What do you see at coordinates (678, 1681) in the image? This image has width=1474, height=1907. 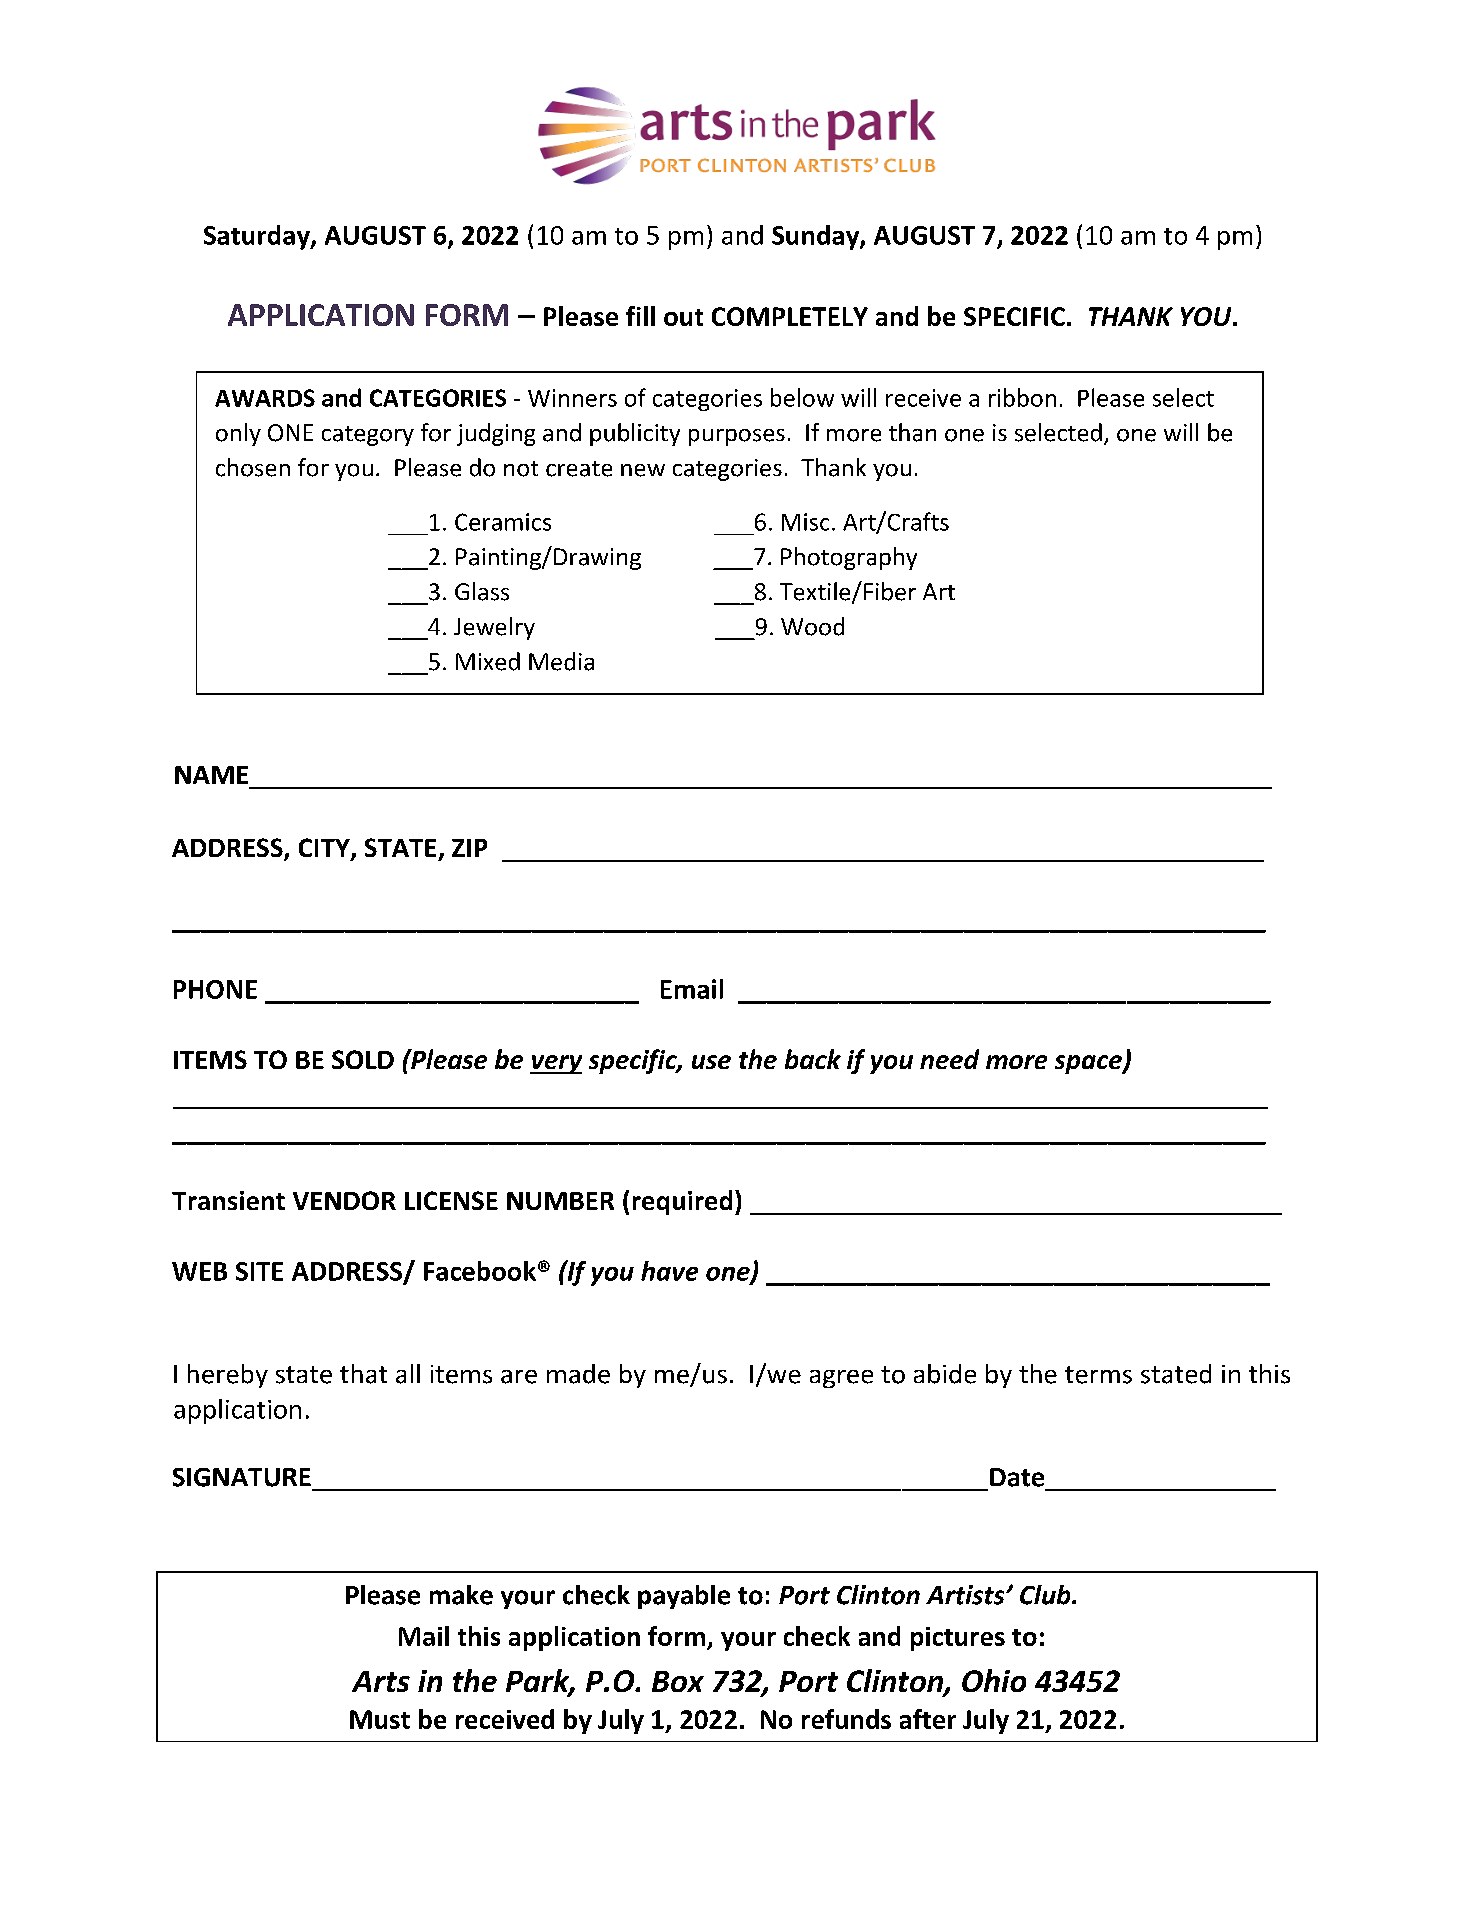 I see `Box` at bounding box center [678, 1681].
